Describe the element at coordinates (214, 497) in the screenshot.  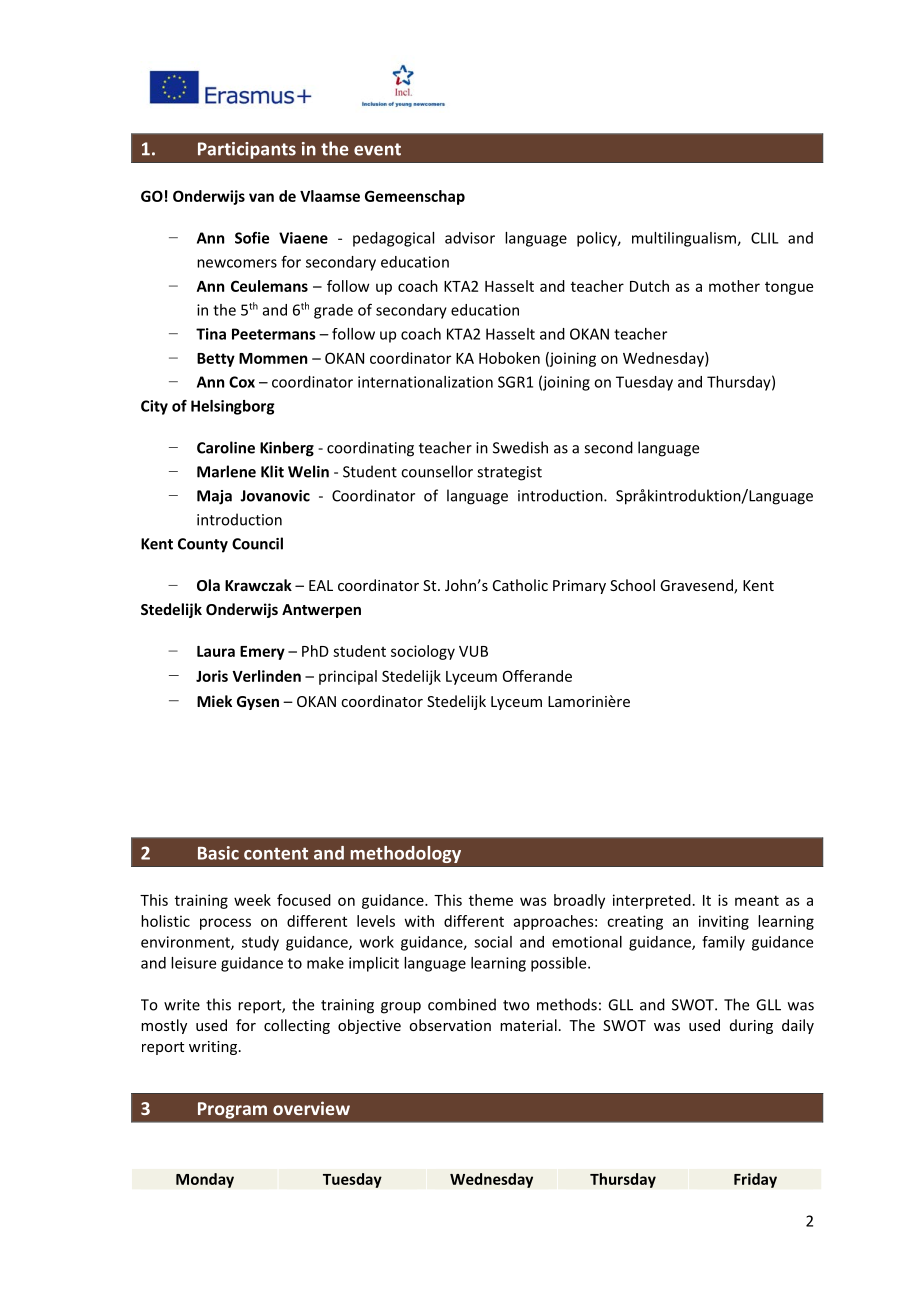
I see `Maja` at that location.
